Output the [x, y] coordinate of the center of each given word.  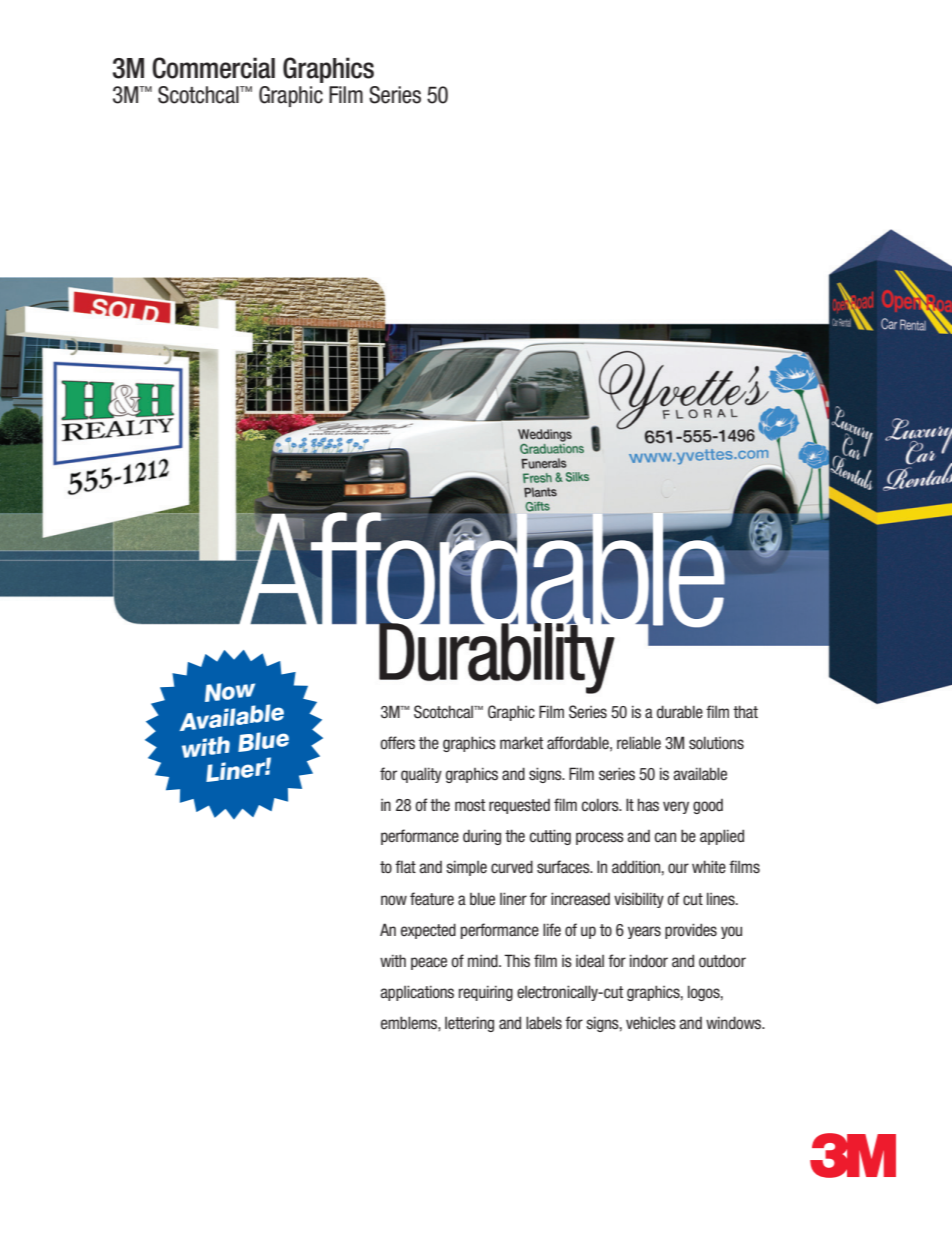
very [676, 807]
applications [417, 993]
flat [405, 866]
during [482, 837]
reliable [639, 743]
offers [397, 743]
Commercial [213, 68]
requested [519, 806]
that [745, 711]
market [521, 742]
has [648, 804]
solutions [716, 743]
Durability [496, 657]
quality [421, 775]
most [470, 805]
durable [680, 711]
